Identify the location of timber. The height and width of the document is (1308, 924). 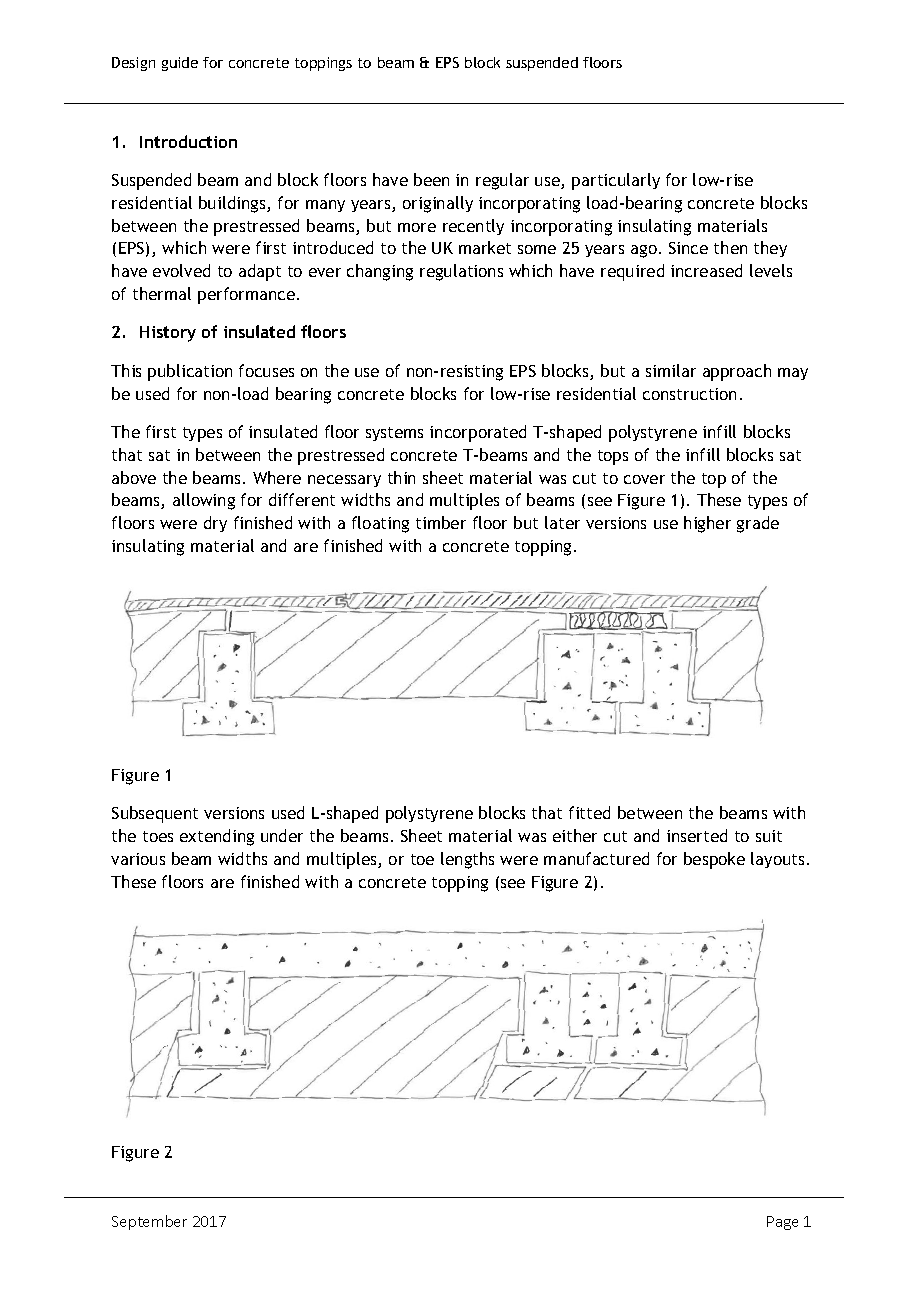
(441, 522).
